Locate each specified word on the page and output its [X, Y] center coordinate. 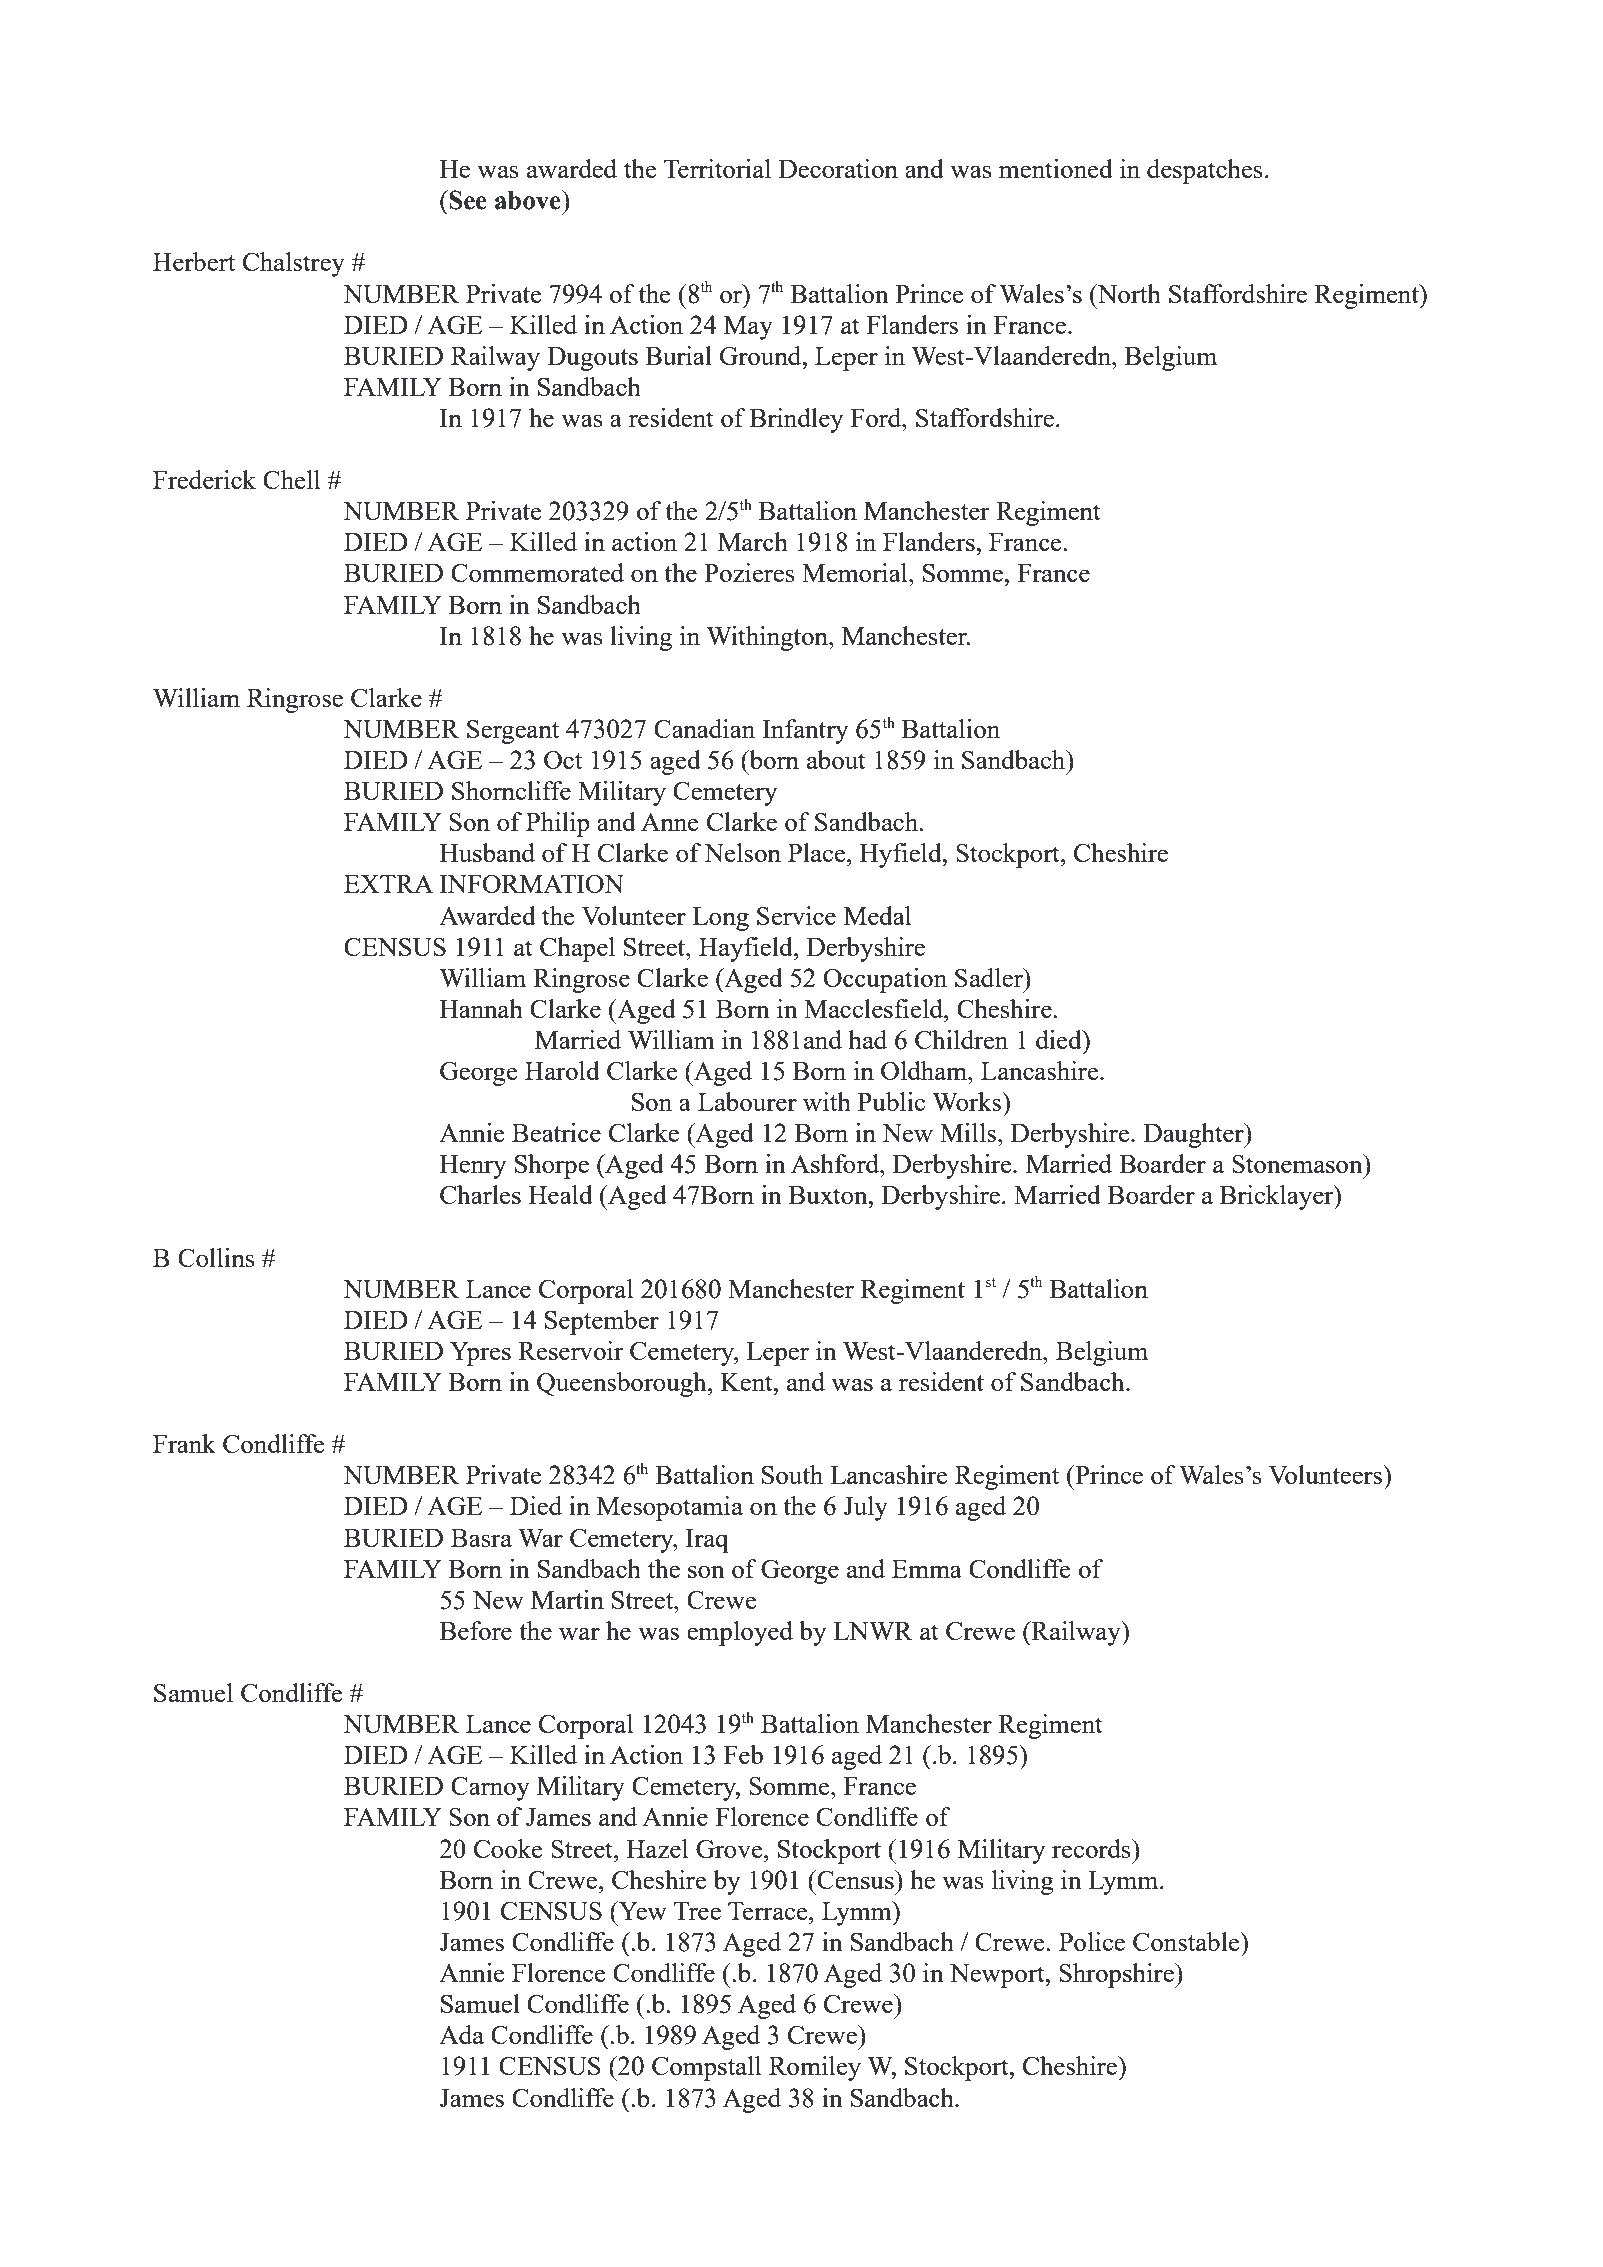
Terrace [769, 1911]
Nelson [742, 852]
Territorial [717, 168]
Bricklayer [1278, 1197]
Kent [748, 1382]
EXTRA [388, 884]
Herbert [194, 261]
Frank [184, 1443]
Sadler [990, 977]
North [1128, 293]
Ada [461, 2034]
